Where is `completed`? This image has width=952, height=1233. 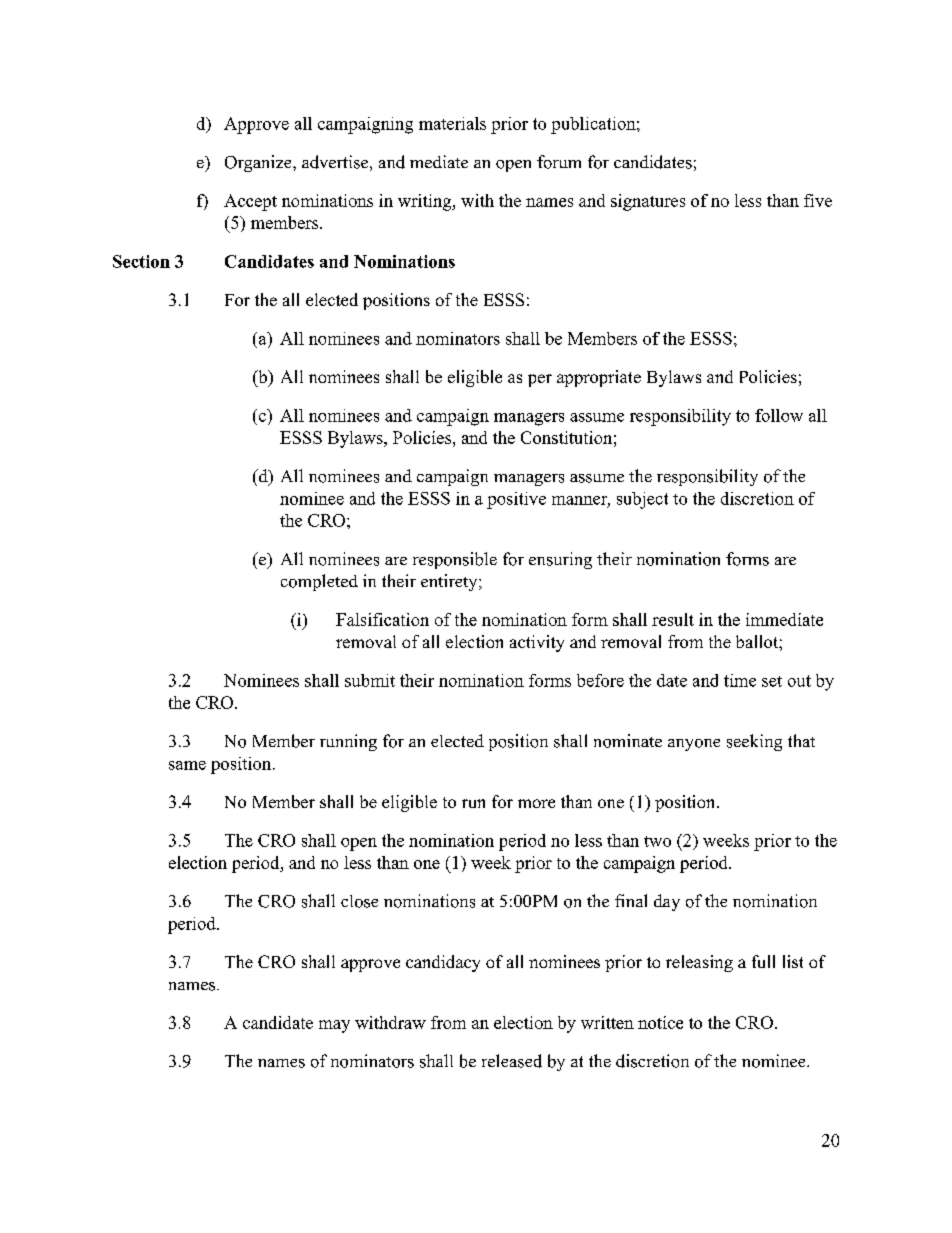
completed is located at coordinates (319, 582).
